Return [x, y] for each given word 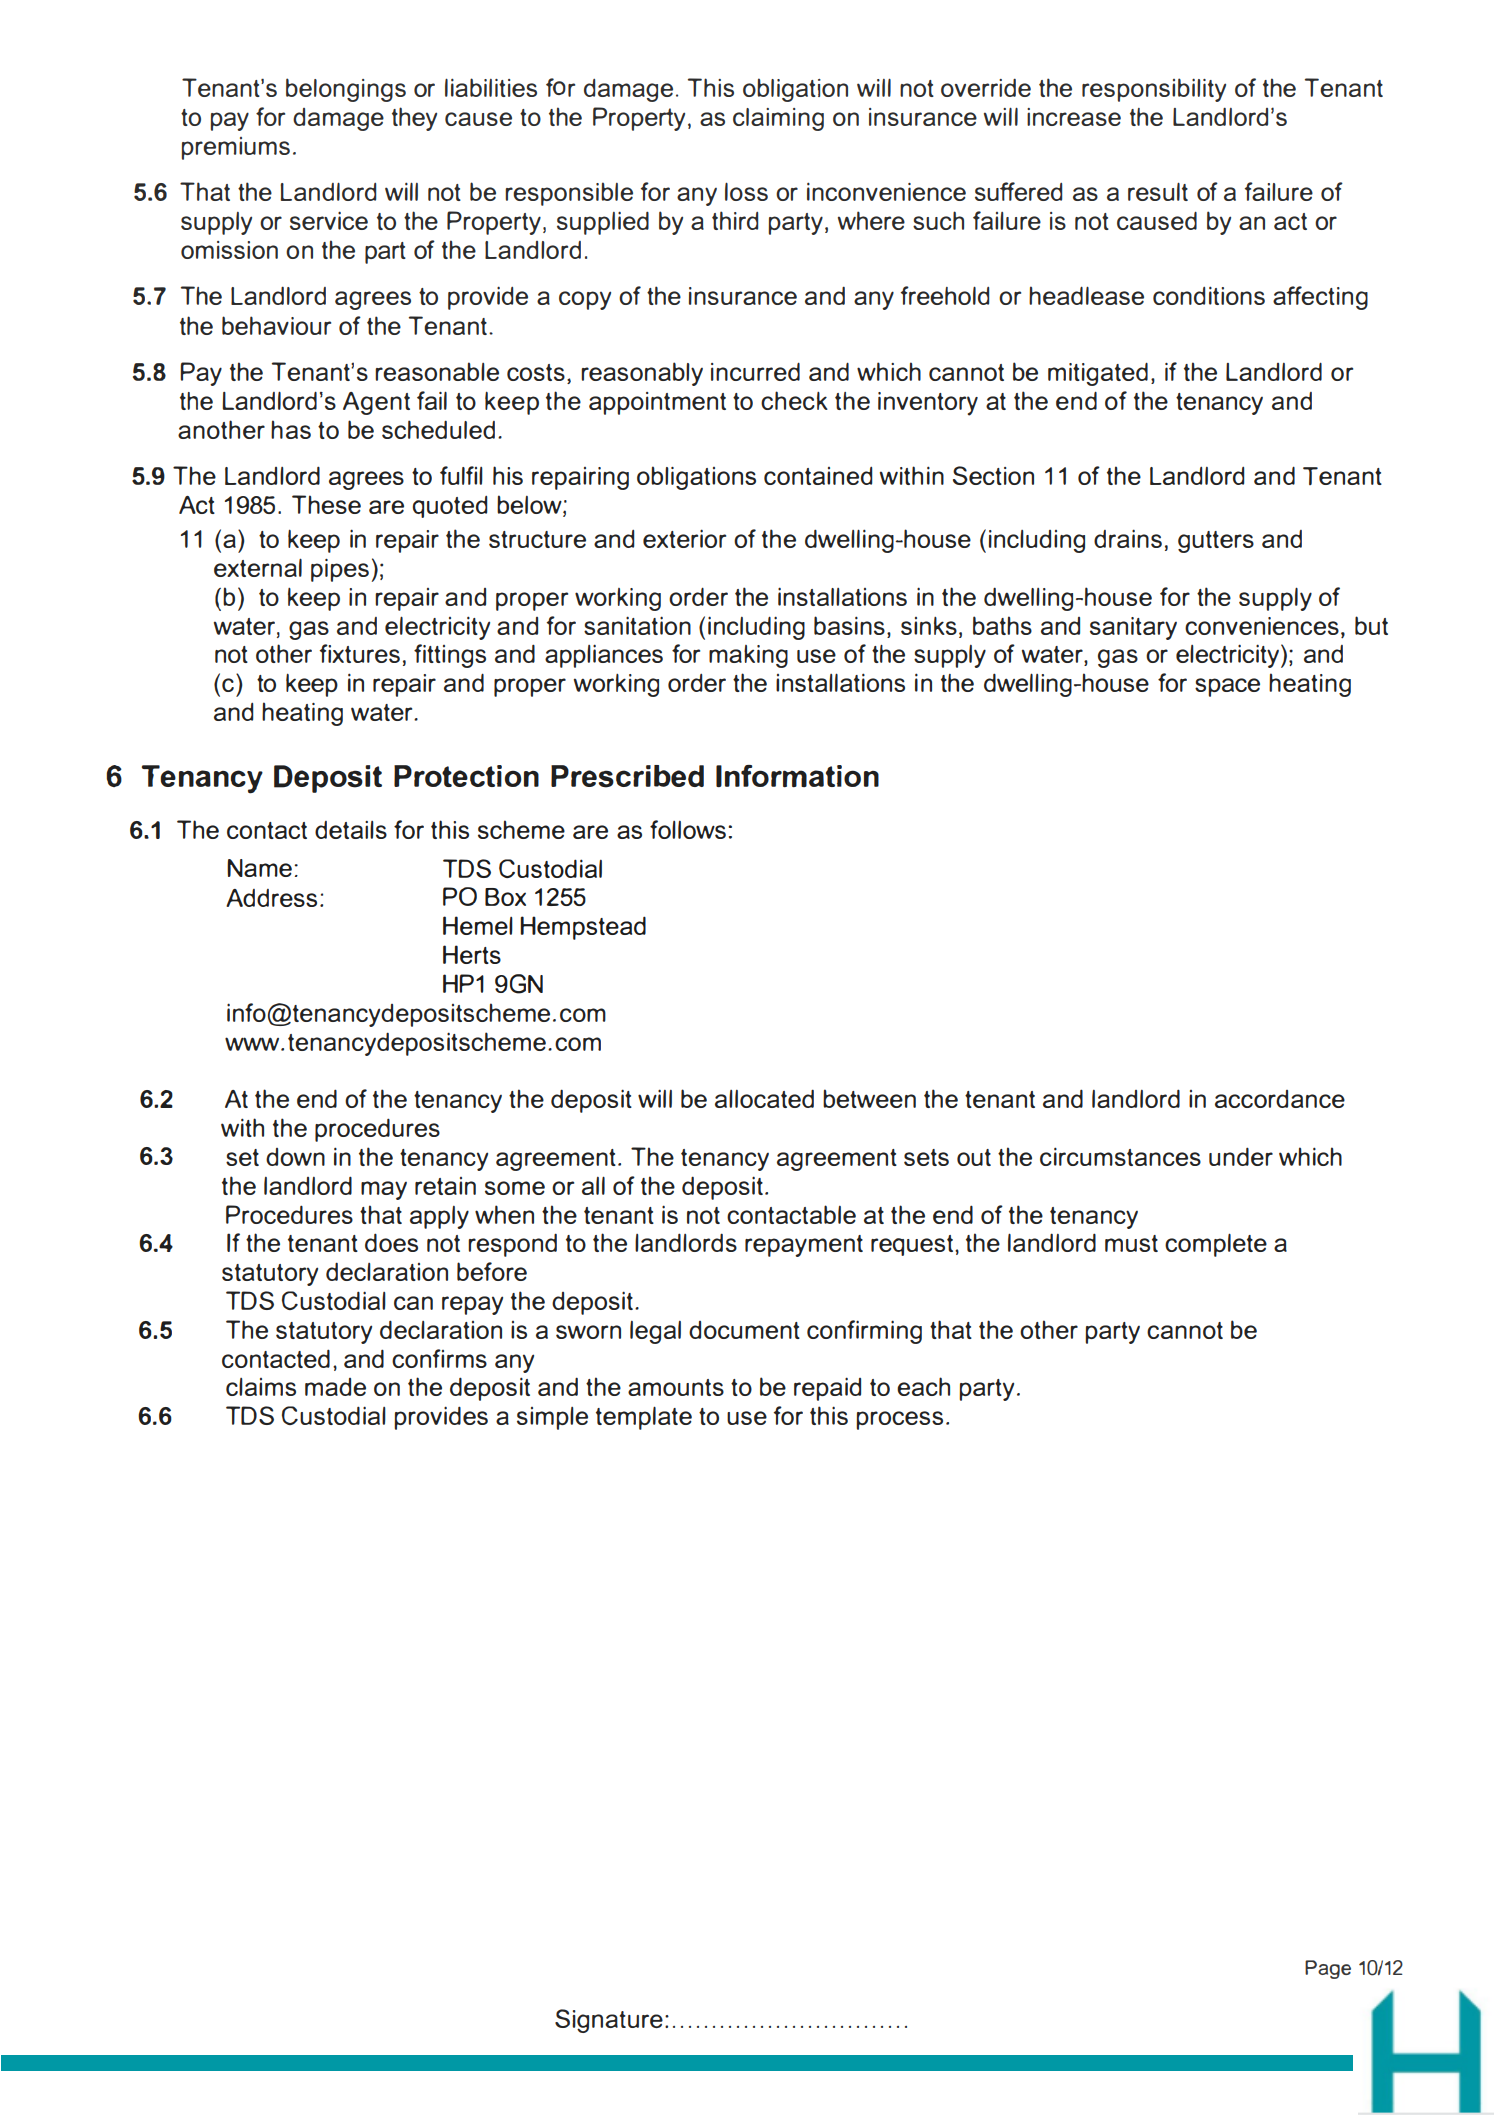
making [748, 656]
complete [1216, 1245]
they [414, 119]
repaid [827, 1389]
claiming [778, 119]
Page [1328, 1969]
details [351, 830]
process [899, 1420]
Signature [609, 2021]
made [335, 1387]
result [1158, 192]
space [1227, 687]
